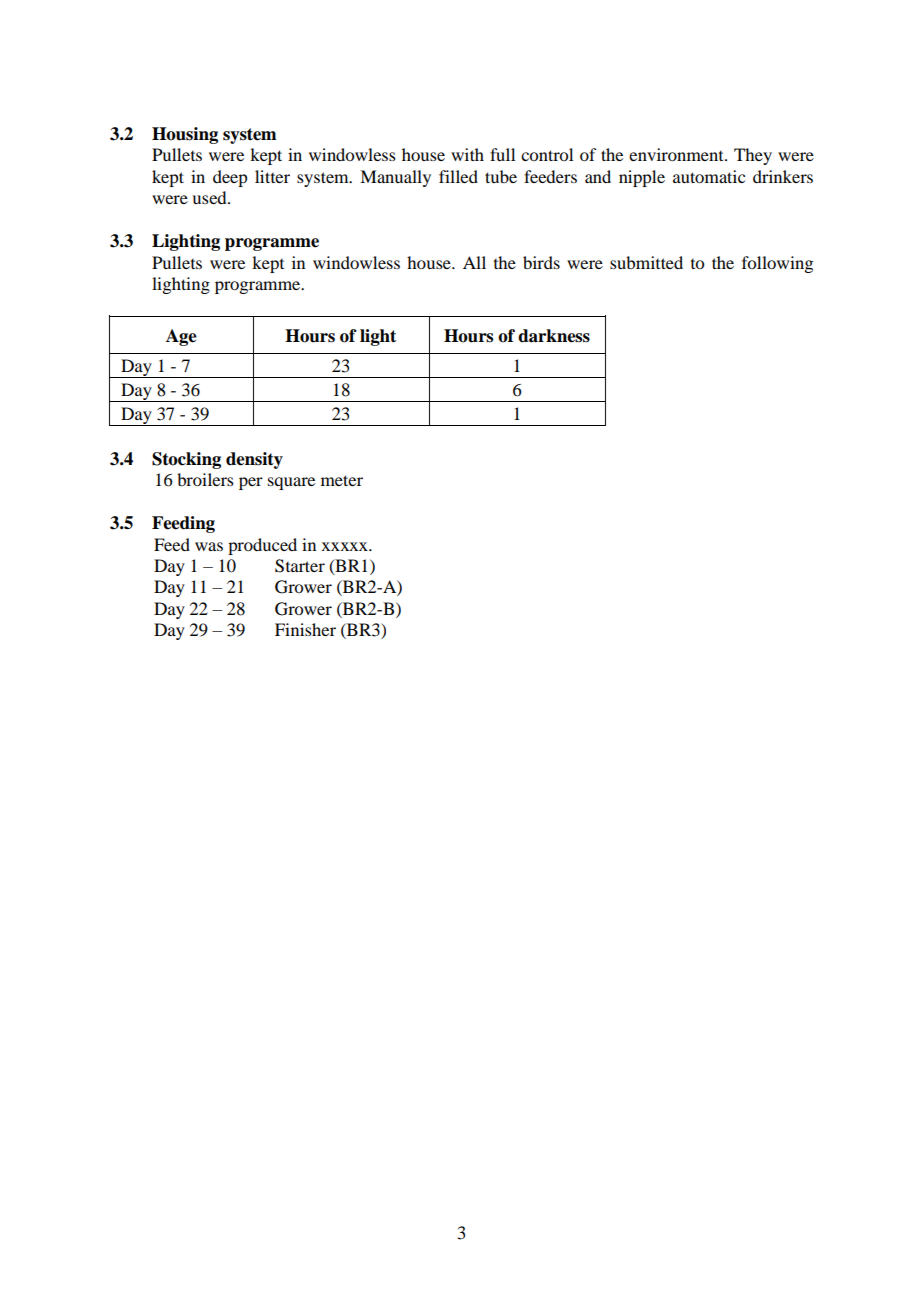 The width and height of the page is (924, 1308). Describe the element at coordinates (181, 337) in the page. I see `Age` at that location.
